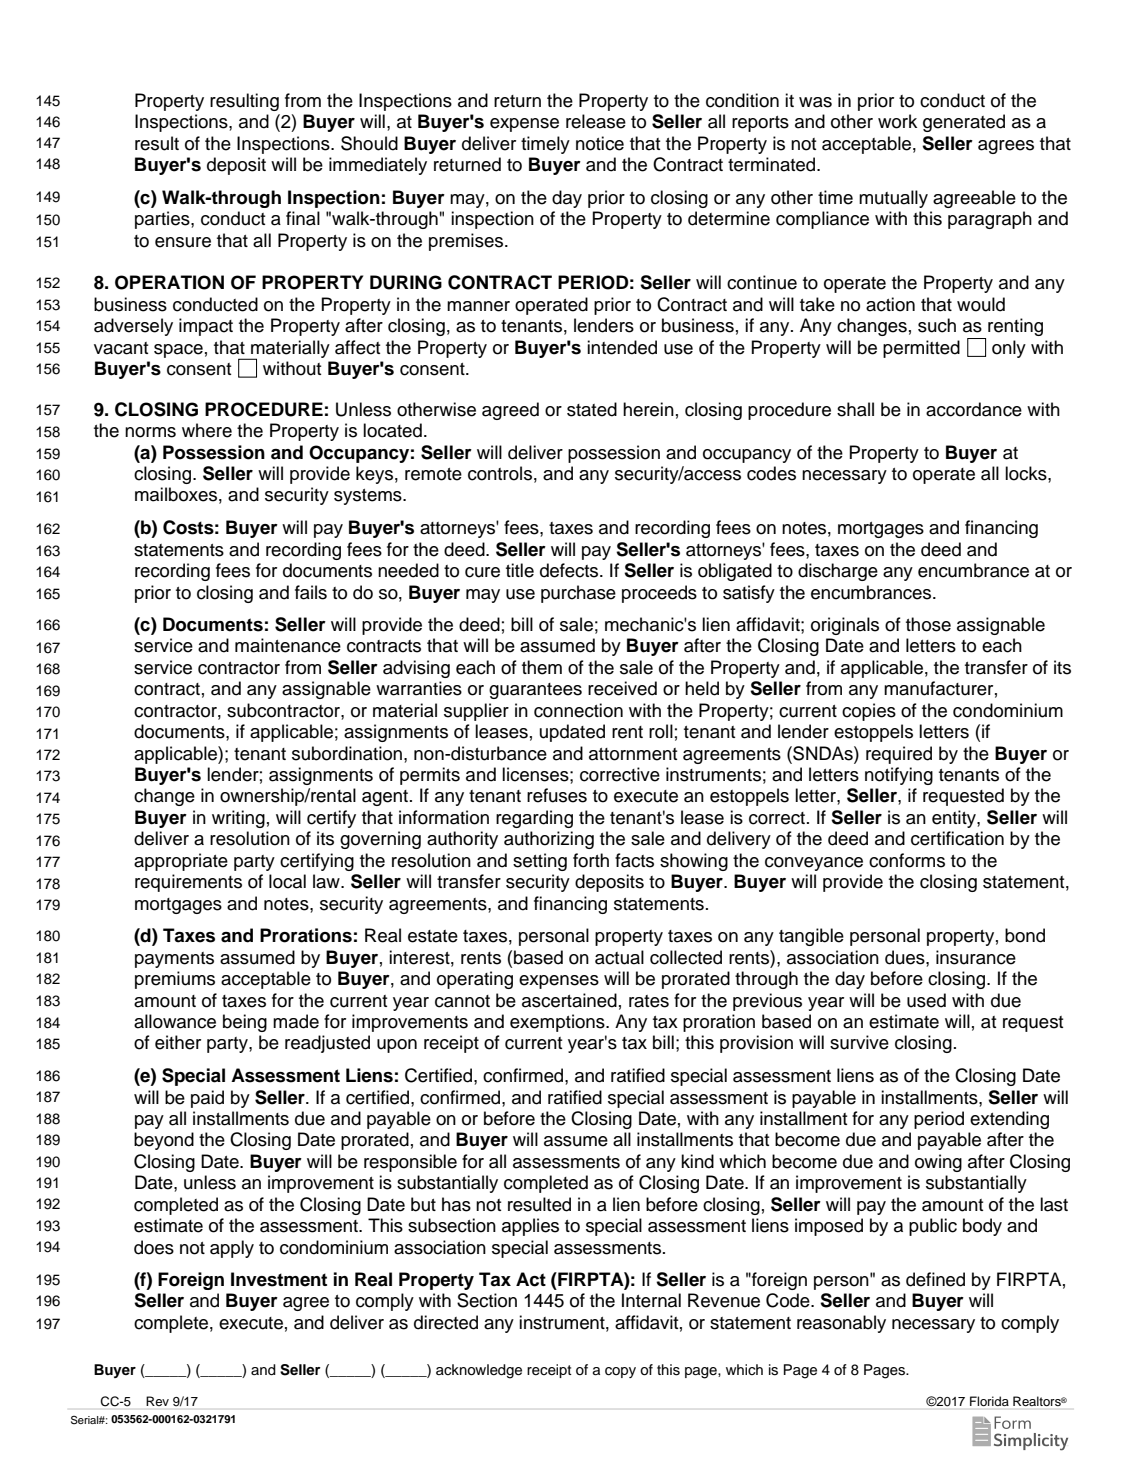 This screenshot has width=1140, height=1476. Describe the element at coordinates (838, 572) in the screenshot. I see `discharge` at that location.
